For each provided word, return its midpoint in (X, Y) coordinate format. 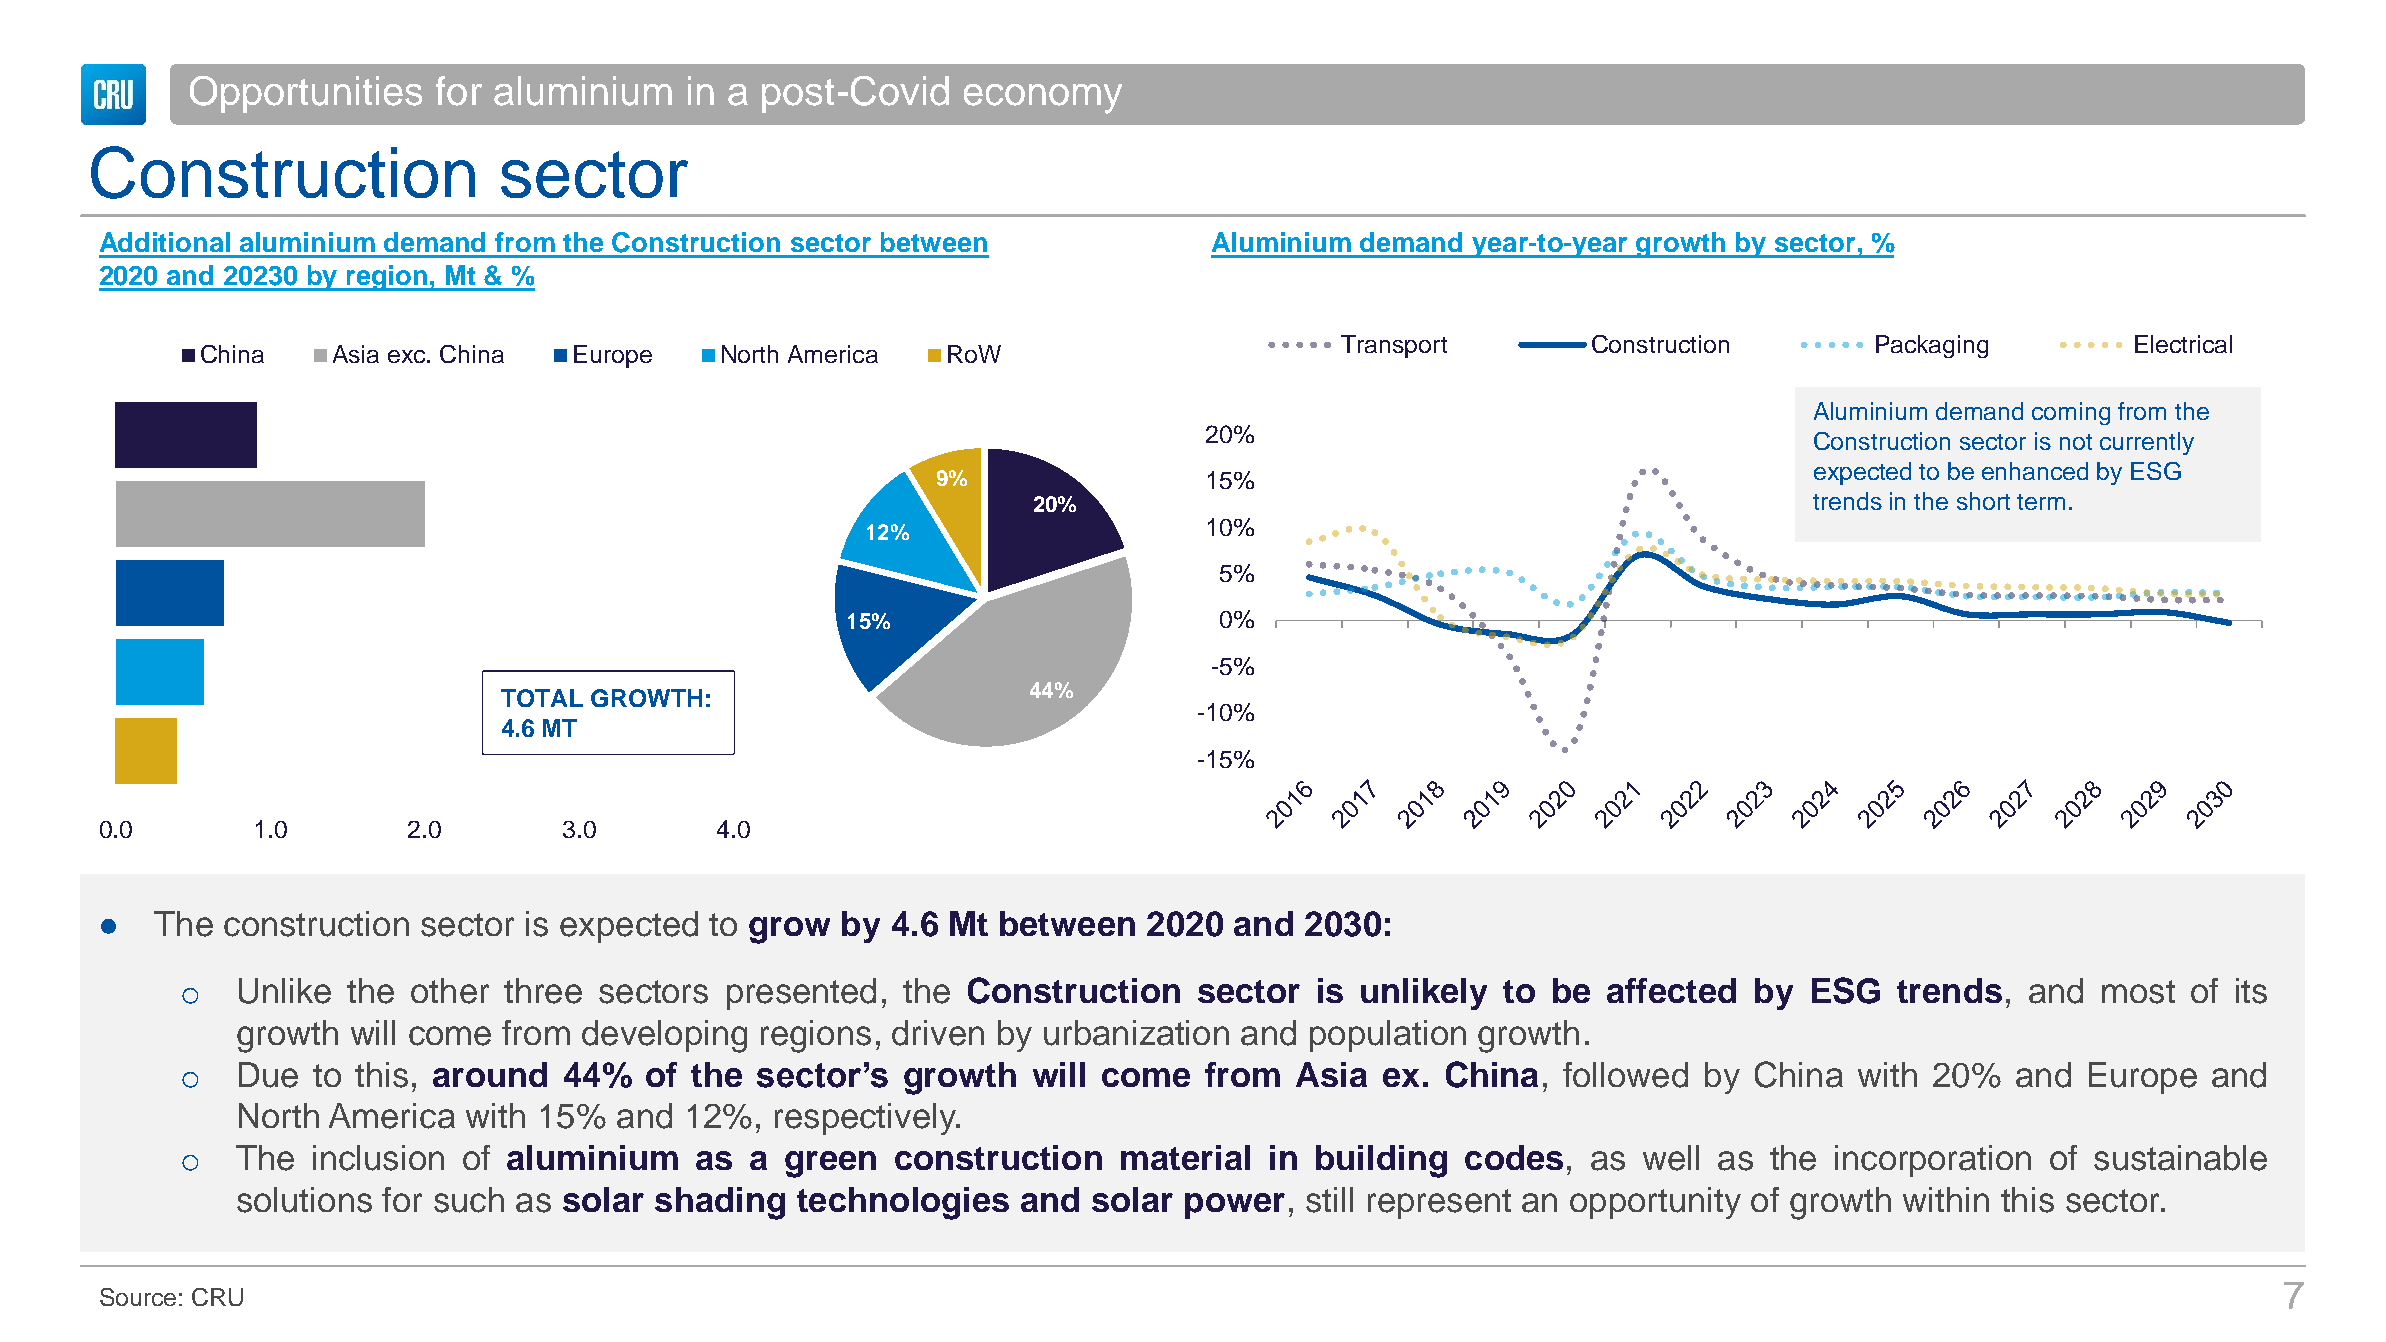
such (469, 1200)
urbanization (1136, 1033)
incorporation (1933, 1161)
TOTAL (542, 698)
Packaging (1932, 346)
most (2138, 992)
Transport (1394, 346)
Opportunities (306, 94)
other (450, 991)
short (1983, 501)
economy (1043, 99)
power (1235, 1206)
